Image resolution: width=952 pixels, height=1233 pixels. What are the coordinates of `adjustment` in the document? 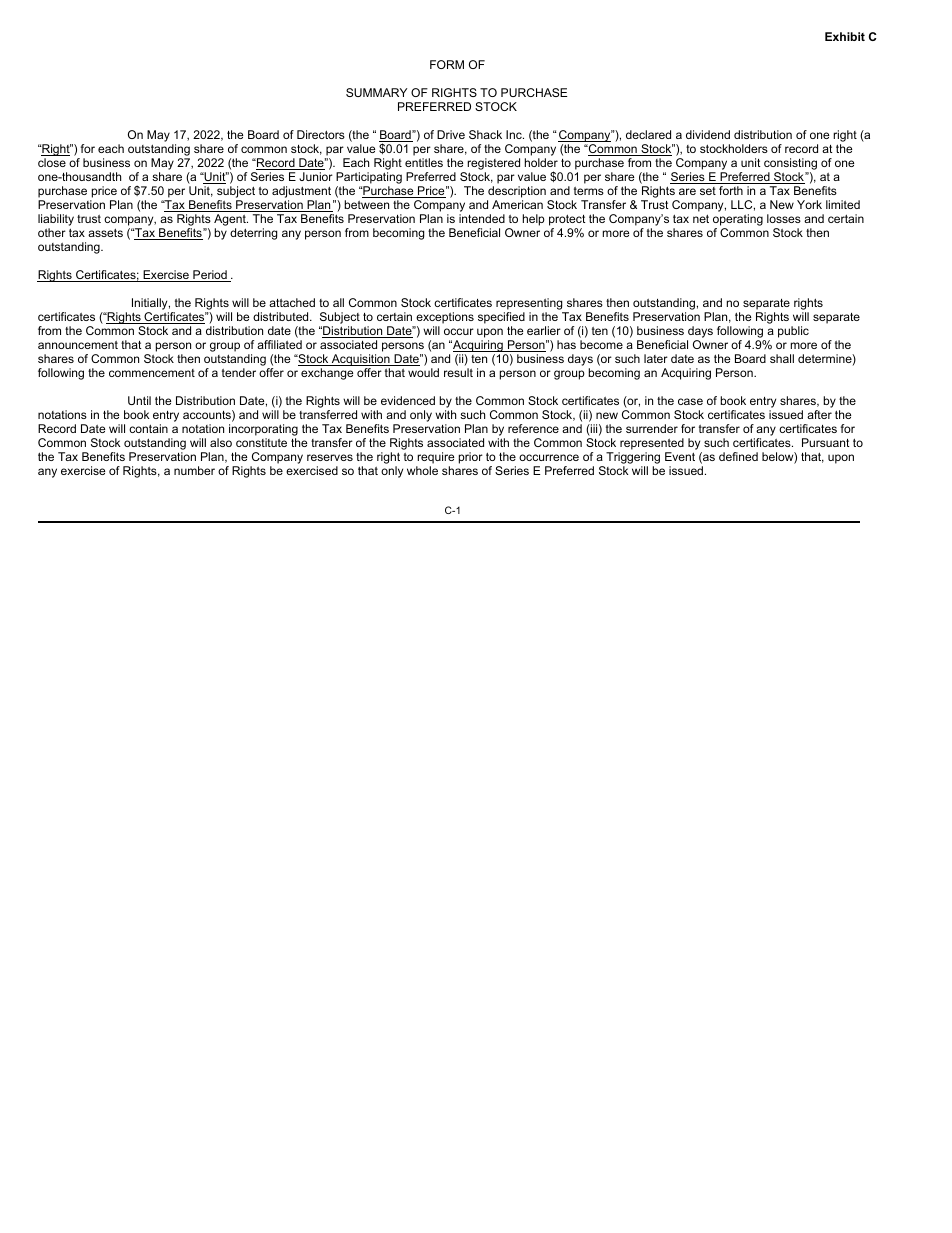 It's located at (303, 193).
